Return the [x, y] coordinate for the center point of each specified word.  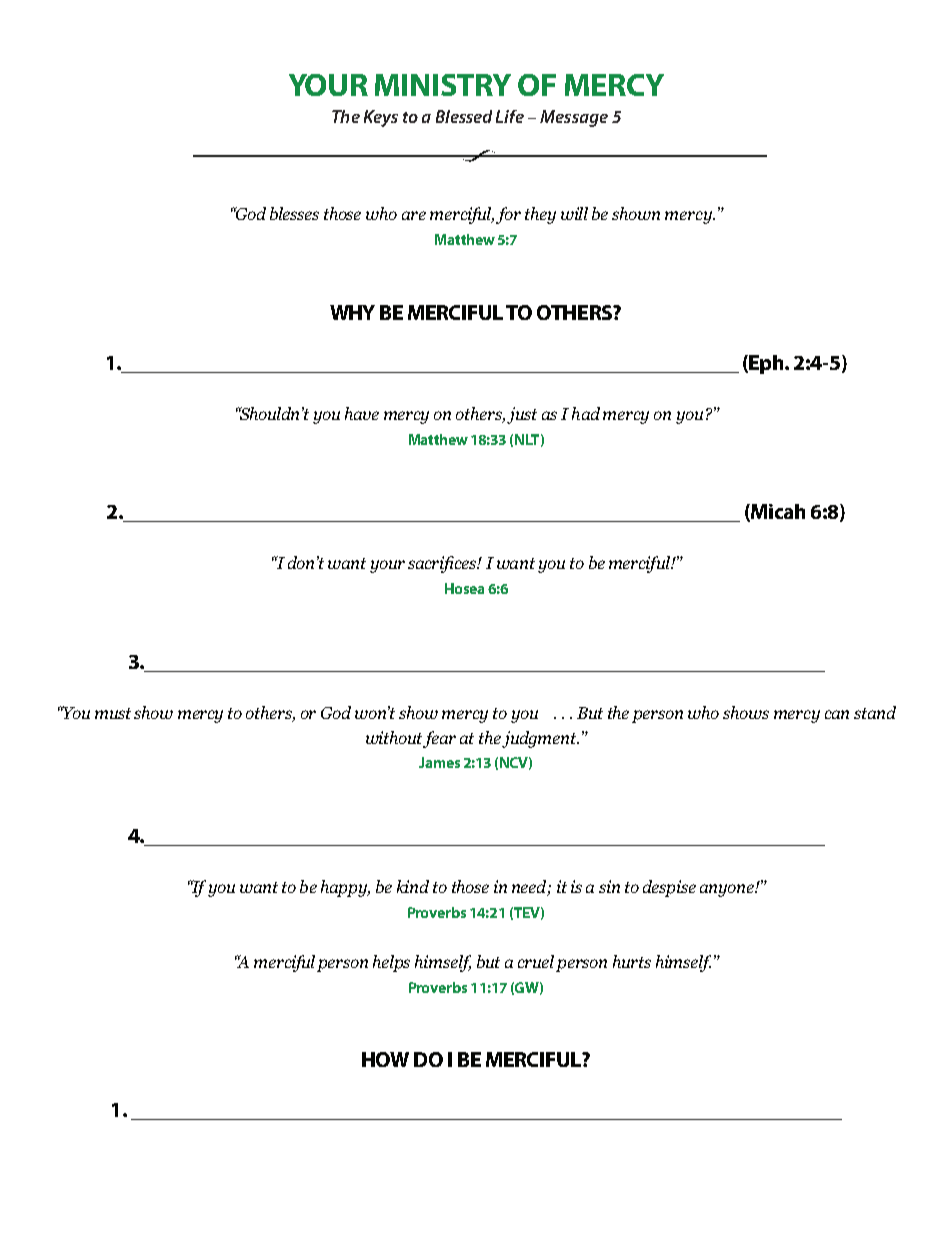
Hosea [464, 588]
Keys [381, 118]
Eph [767, 364]
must [113, 713]
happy [345, 888]
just [522, 415]
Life [510, 116]
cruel [536, 961]
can [837, 714]
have [362, 413]
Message [574, 118]
